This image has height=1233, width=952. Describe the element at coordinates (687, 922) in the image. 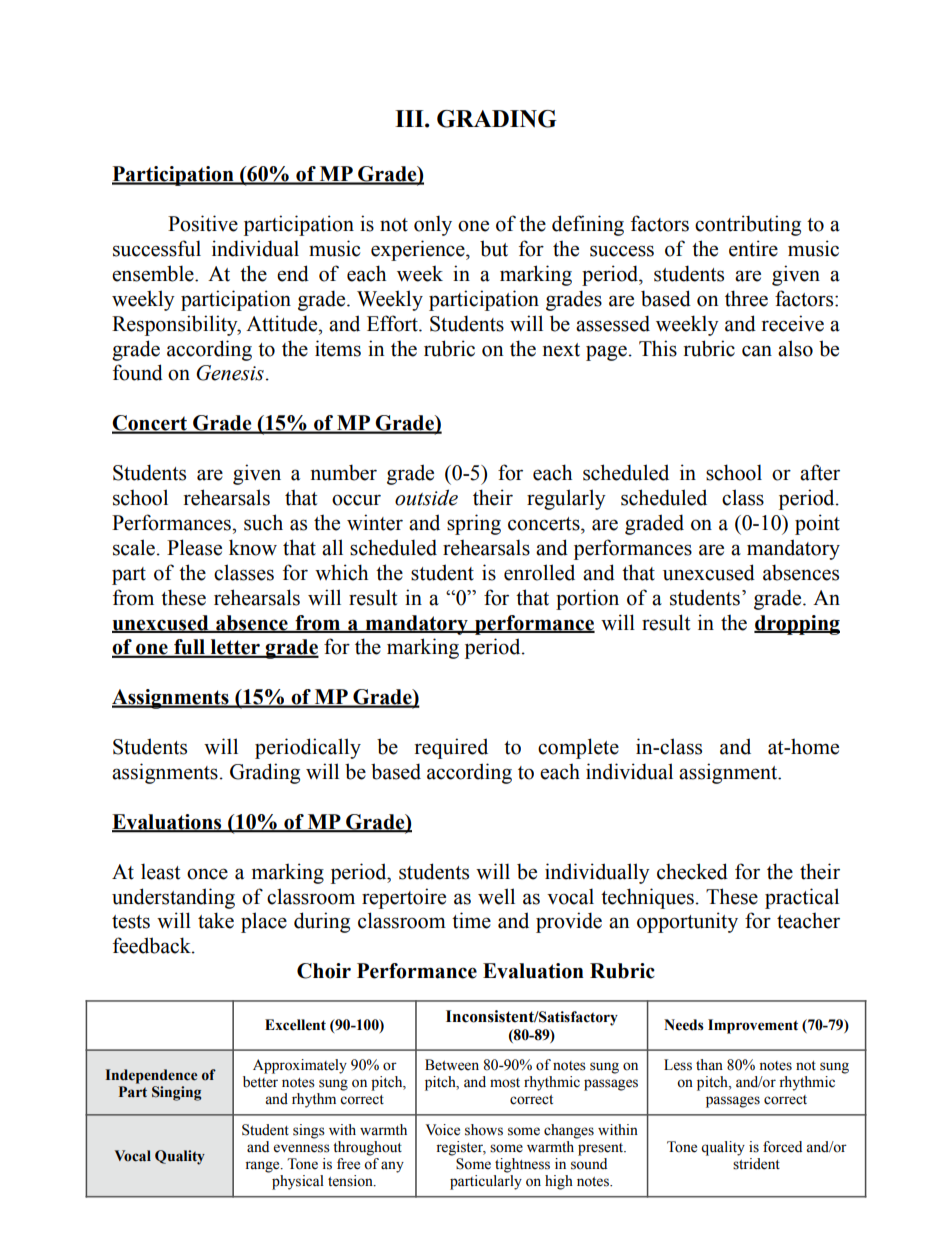

I see `opportunity` at that location.
